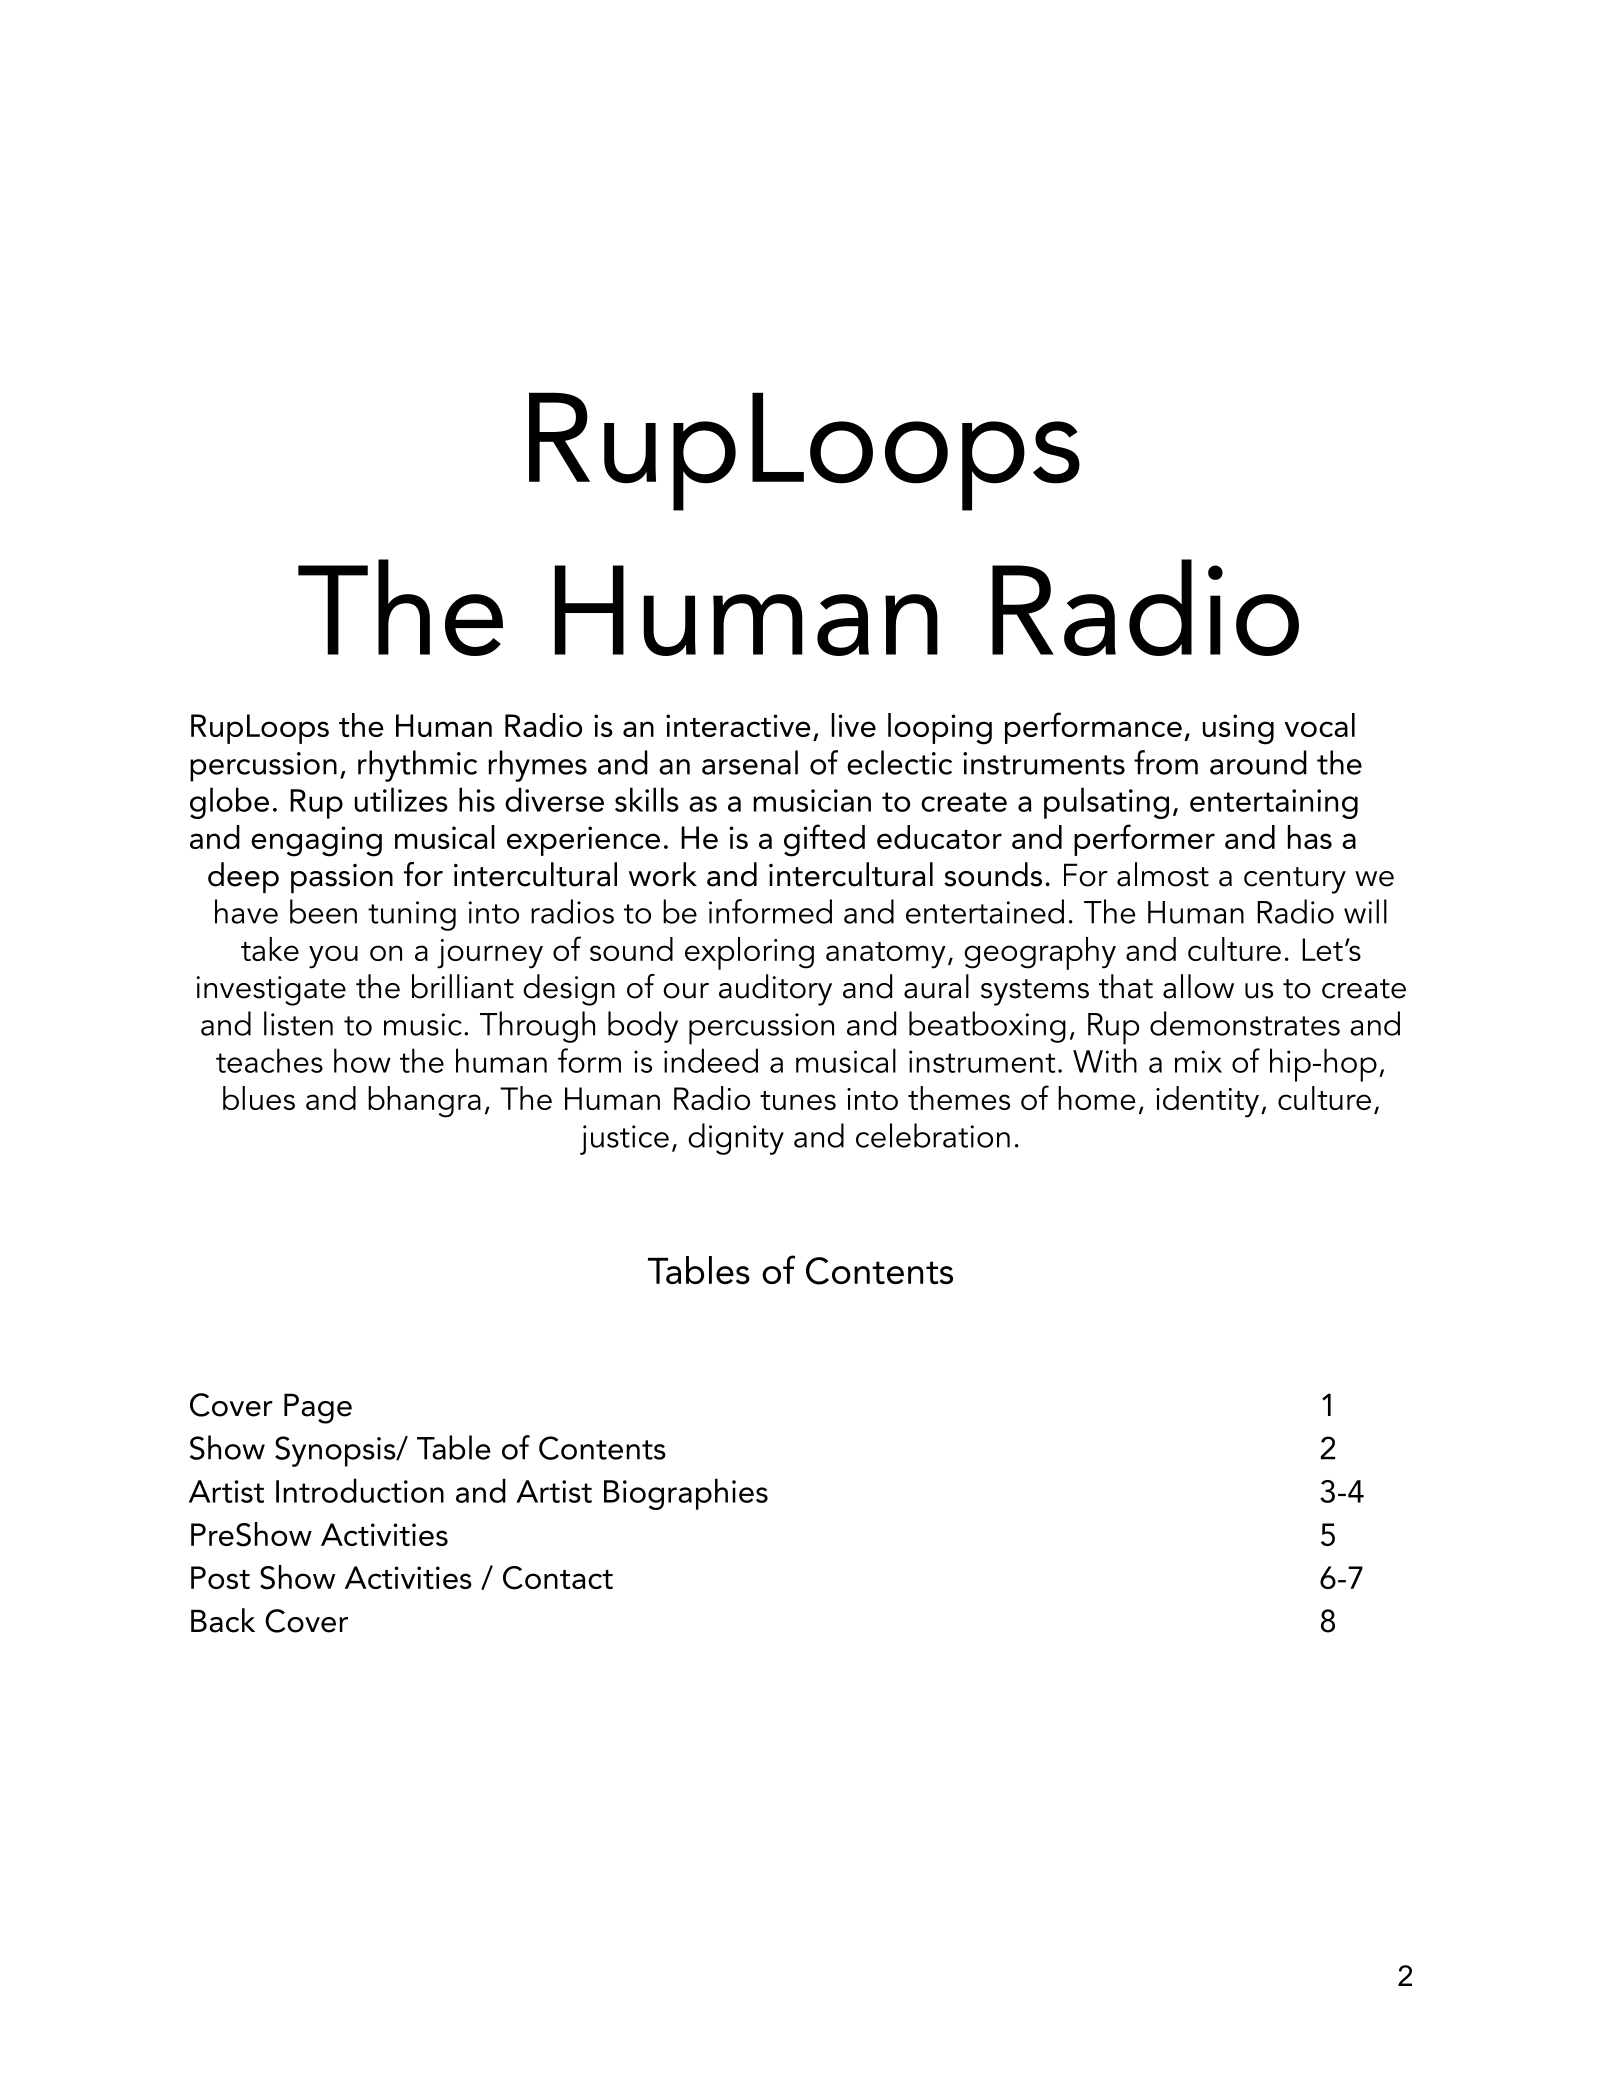  I want to click on Post, so click(220, 1577).
